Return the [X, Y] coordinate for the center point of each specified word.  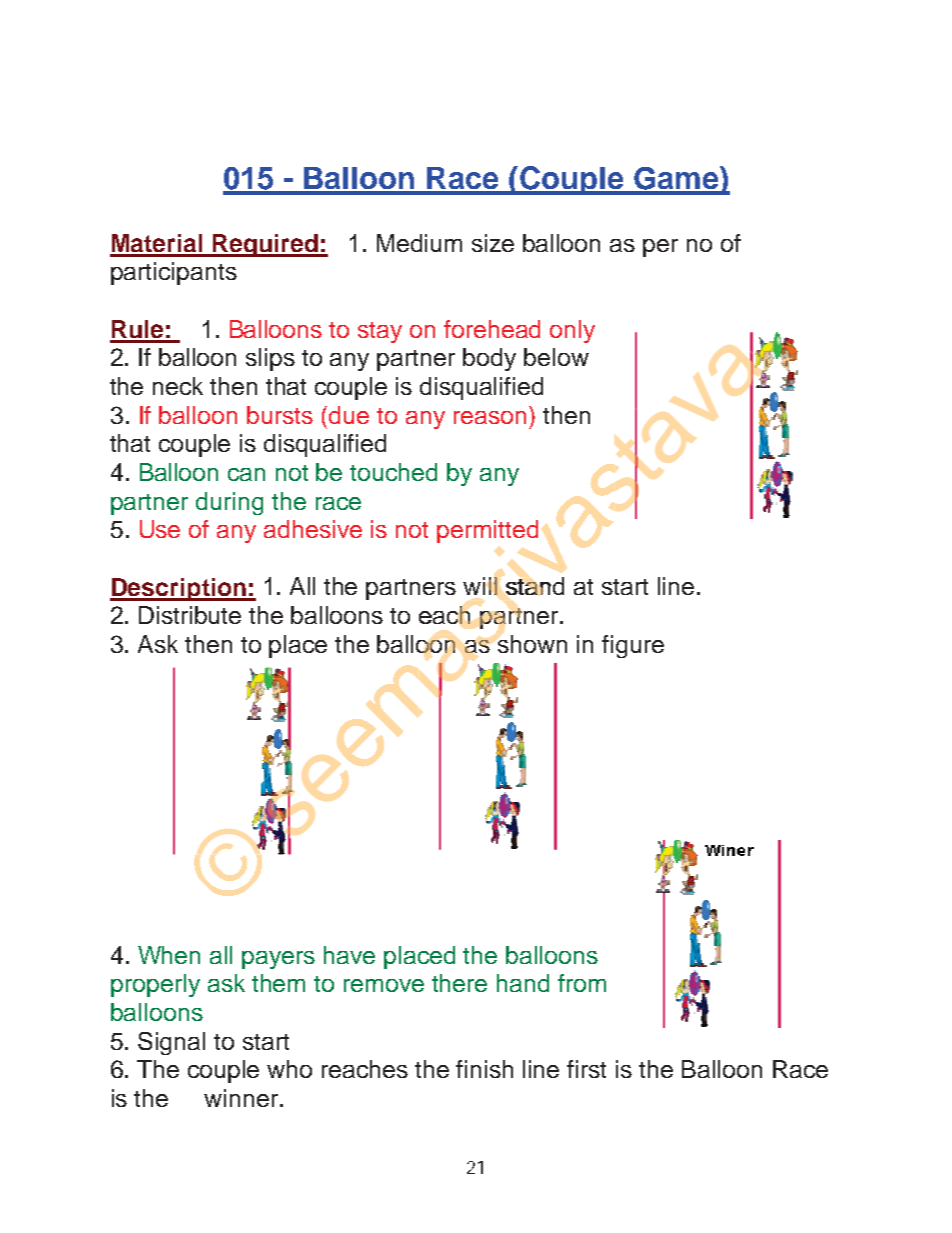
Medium [419, 243]
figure [633, 646]
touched [393, 472]
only [572, 331]
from [582, 983]
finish [484, 1069]
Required [265, 245]
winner [241, 1098]
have [349, 955]
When [169, 955]
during [229, 503]
